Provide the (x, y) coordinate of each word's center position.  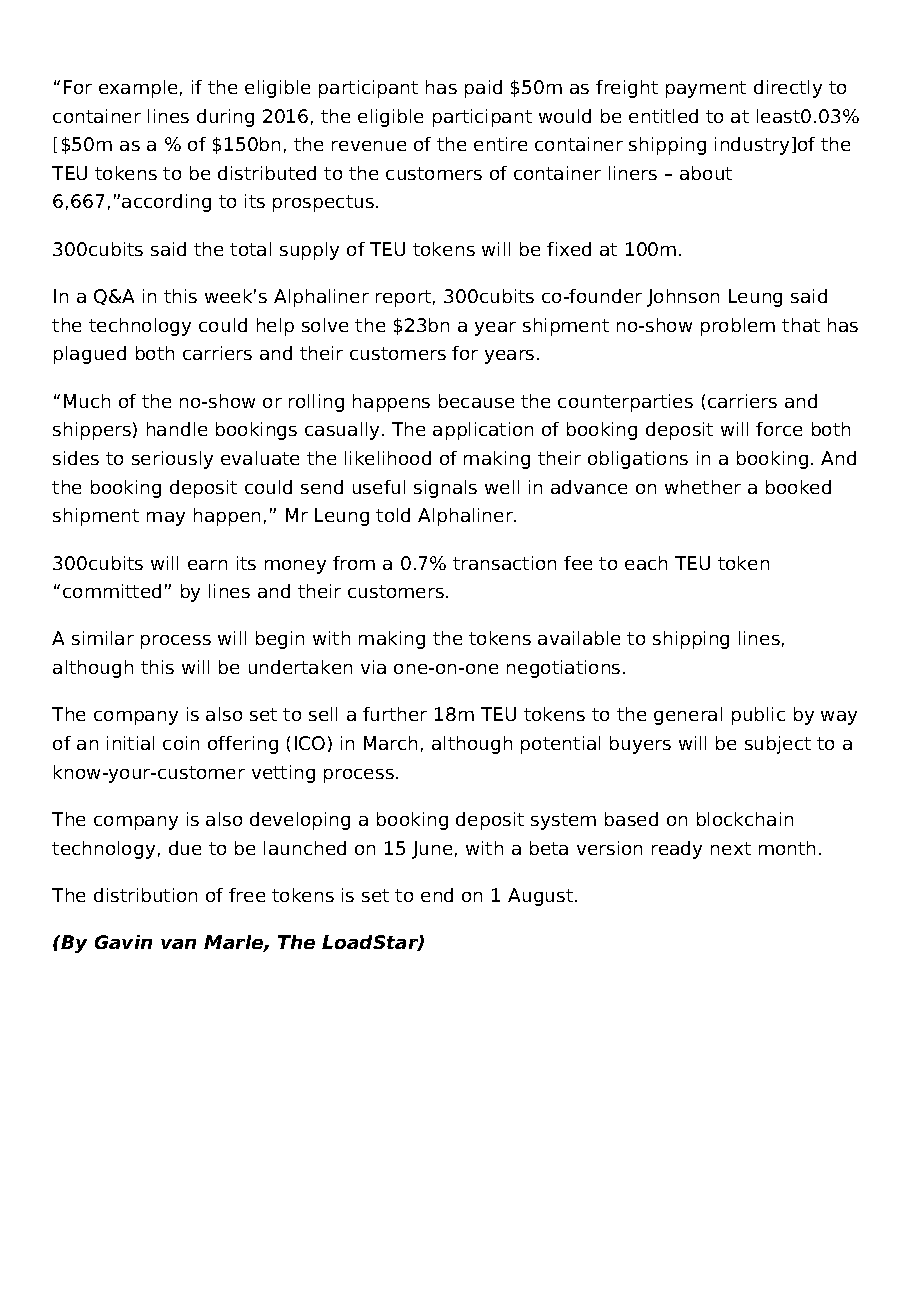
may (166, 519)
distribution (145, 895)
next (731, 848)
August (542, 897)
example (138, 89)
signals (445, 489)
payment (706, 89)
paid (483, 89)
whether (703, 487)
